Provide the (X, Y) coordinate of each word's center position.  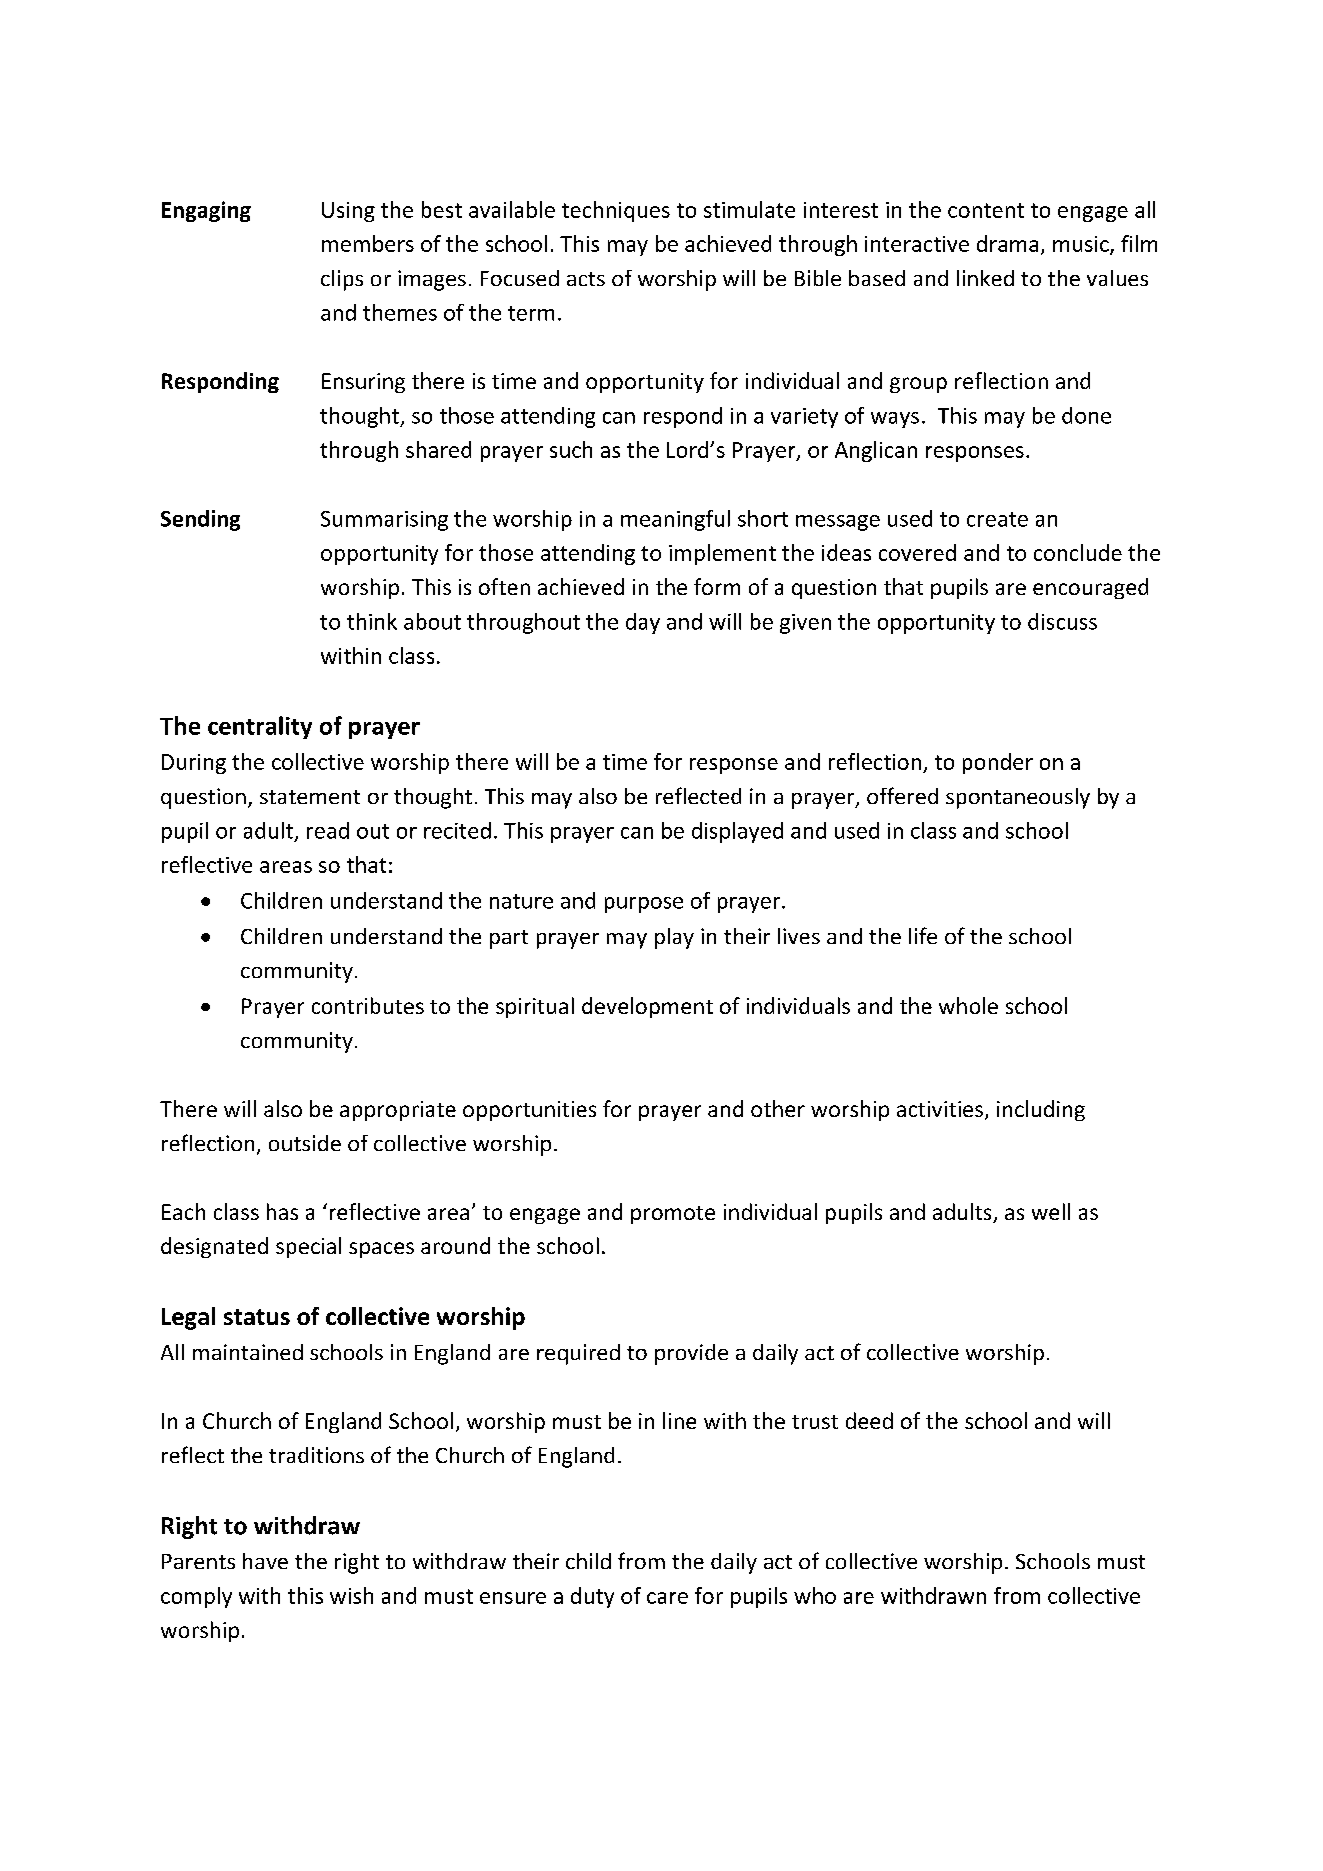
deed (869, 1420)
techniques (616, 211)
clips (342, 280)
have (265, 1561)
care (667, 1598)
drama (1007, 243)
